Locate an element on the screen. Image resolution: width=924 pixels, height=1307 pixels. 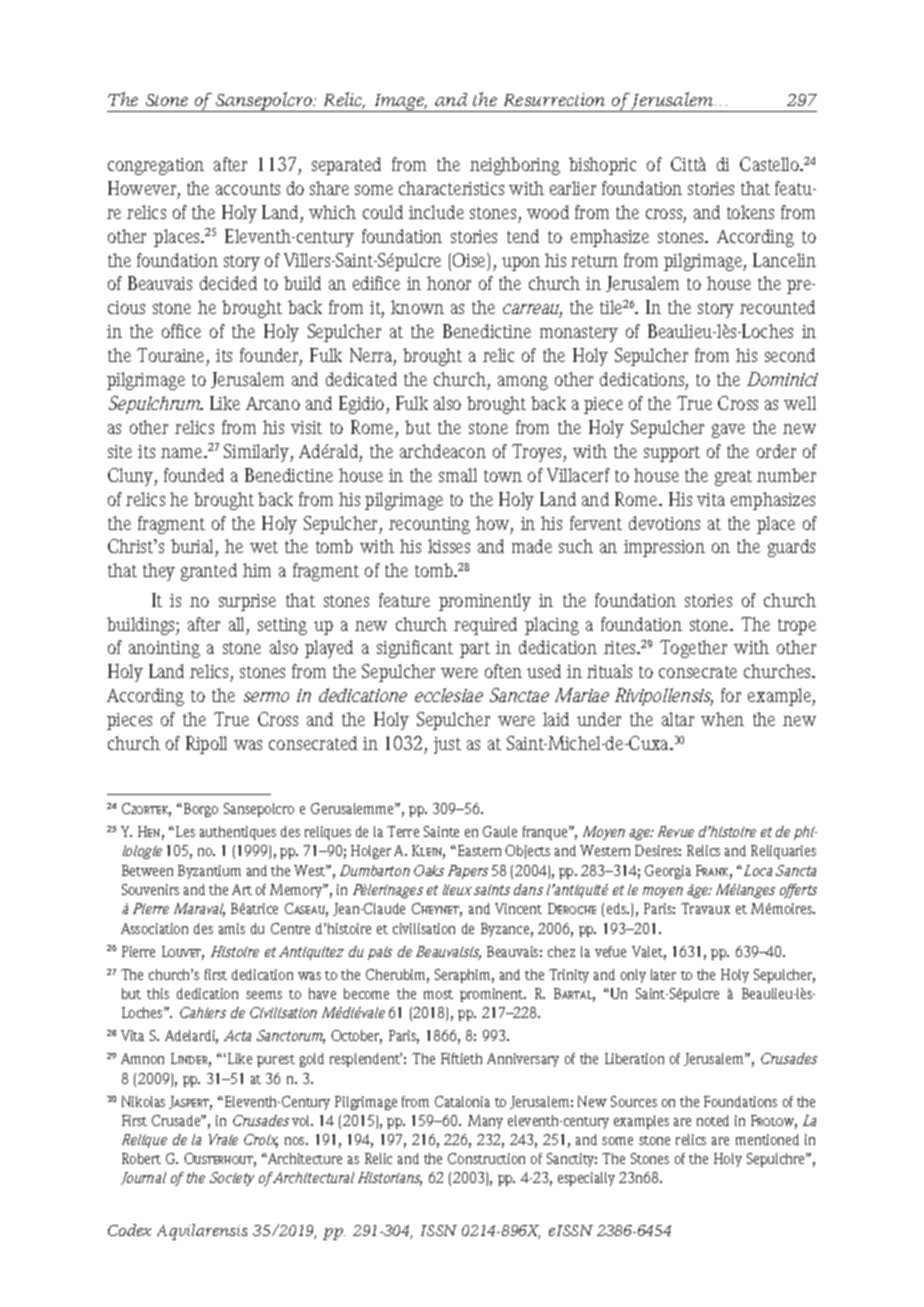
characteristics is located at coordinates (451, 188).
